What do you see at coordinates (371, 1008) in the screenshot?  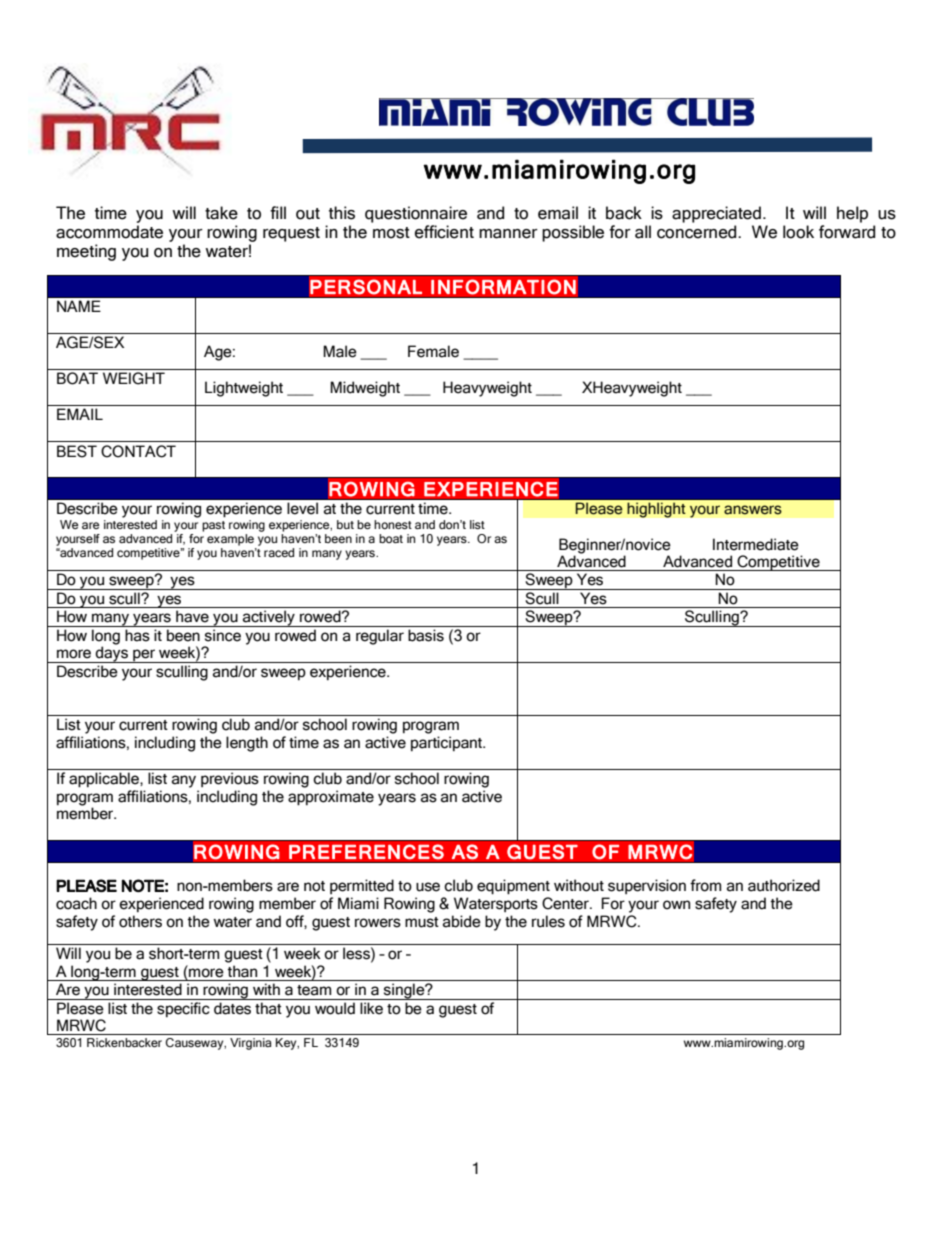 I see `like` at bounding box center [371, 1008].
